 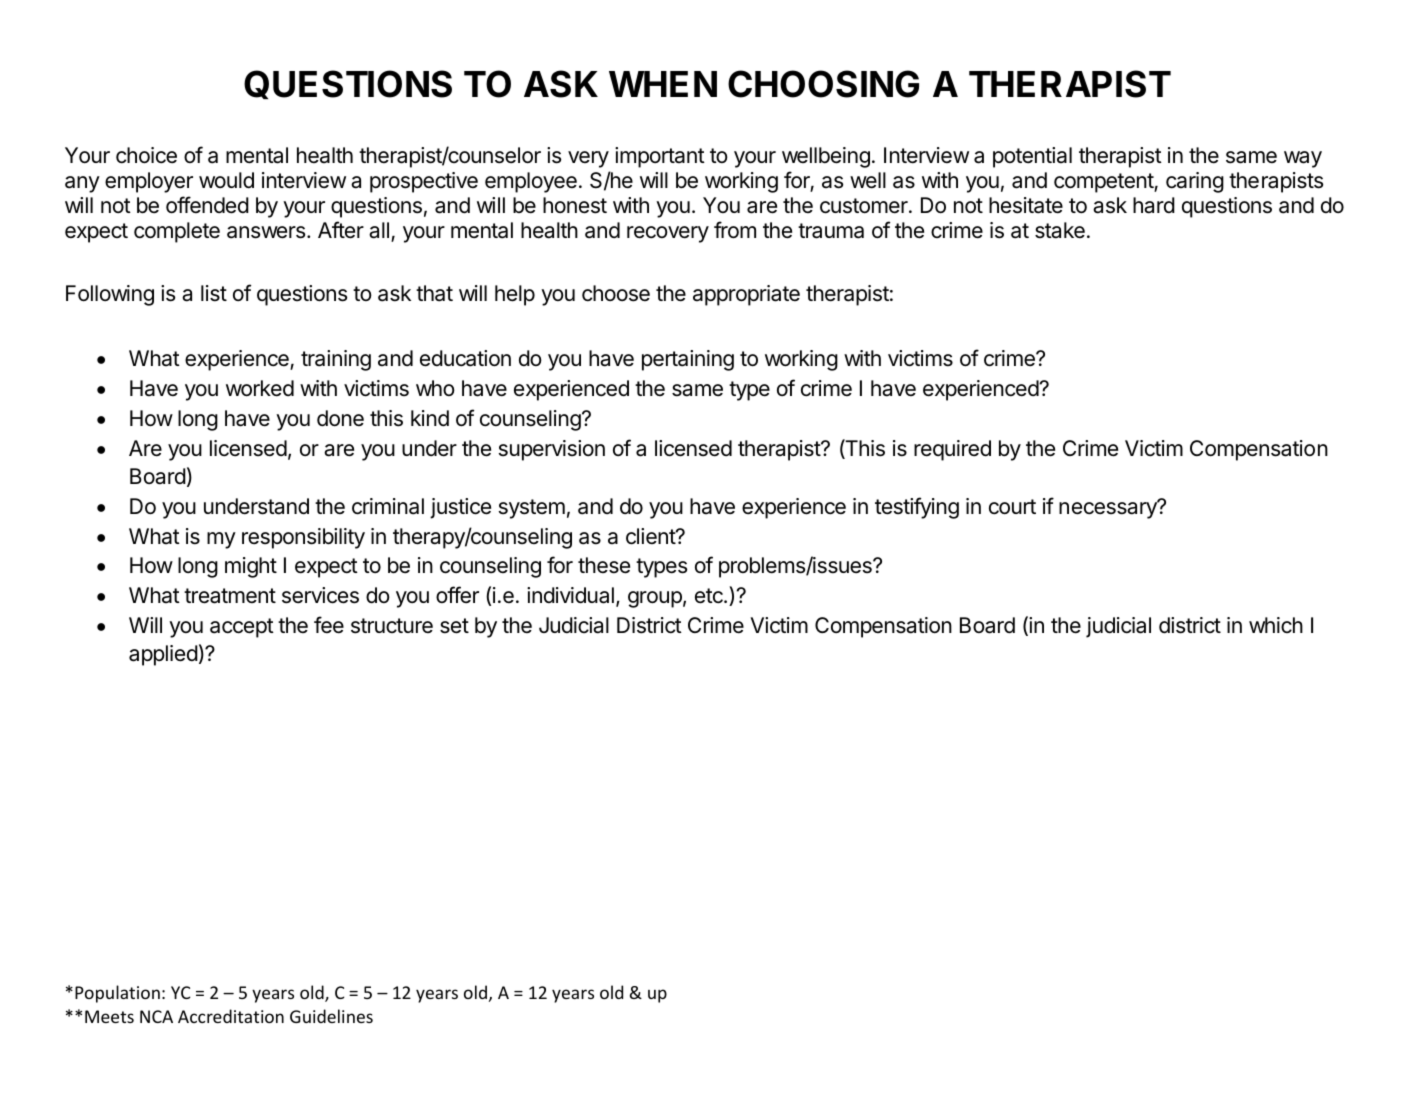 I want to click on Accreditation, so click(x=231, y=1016).
